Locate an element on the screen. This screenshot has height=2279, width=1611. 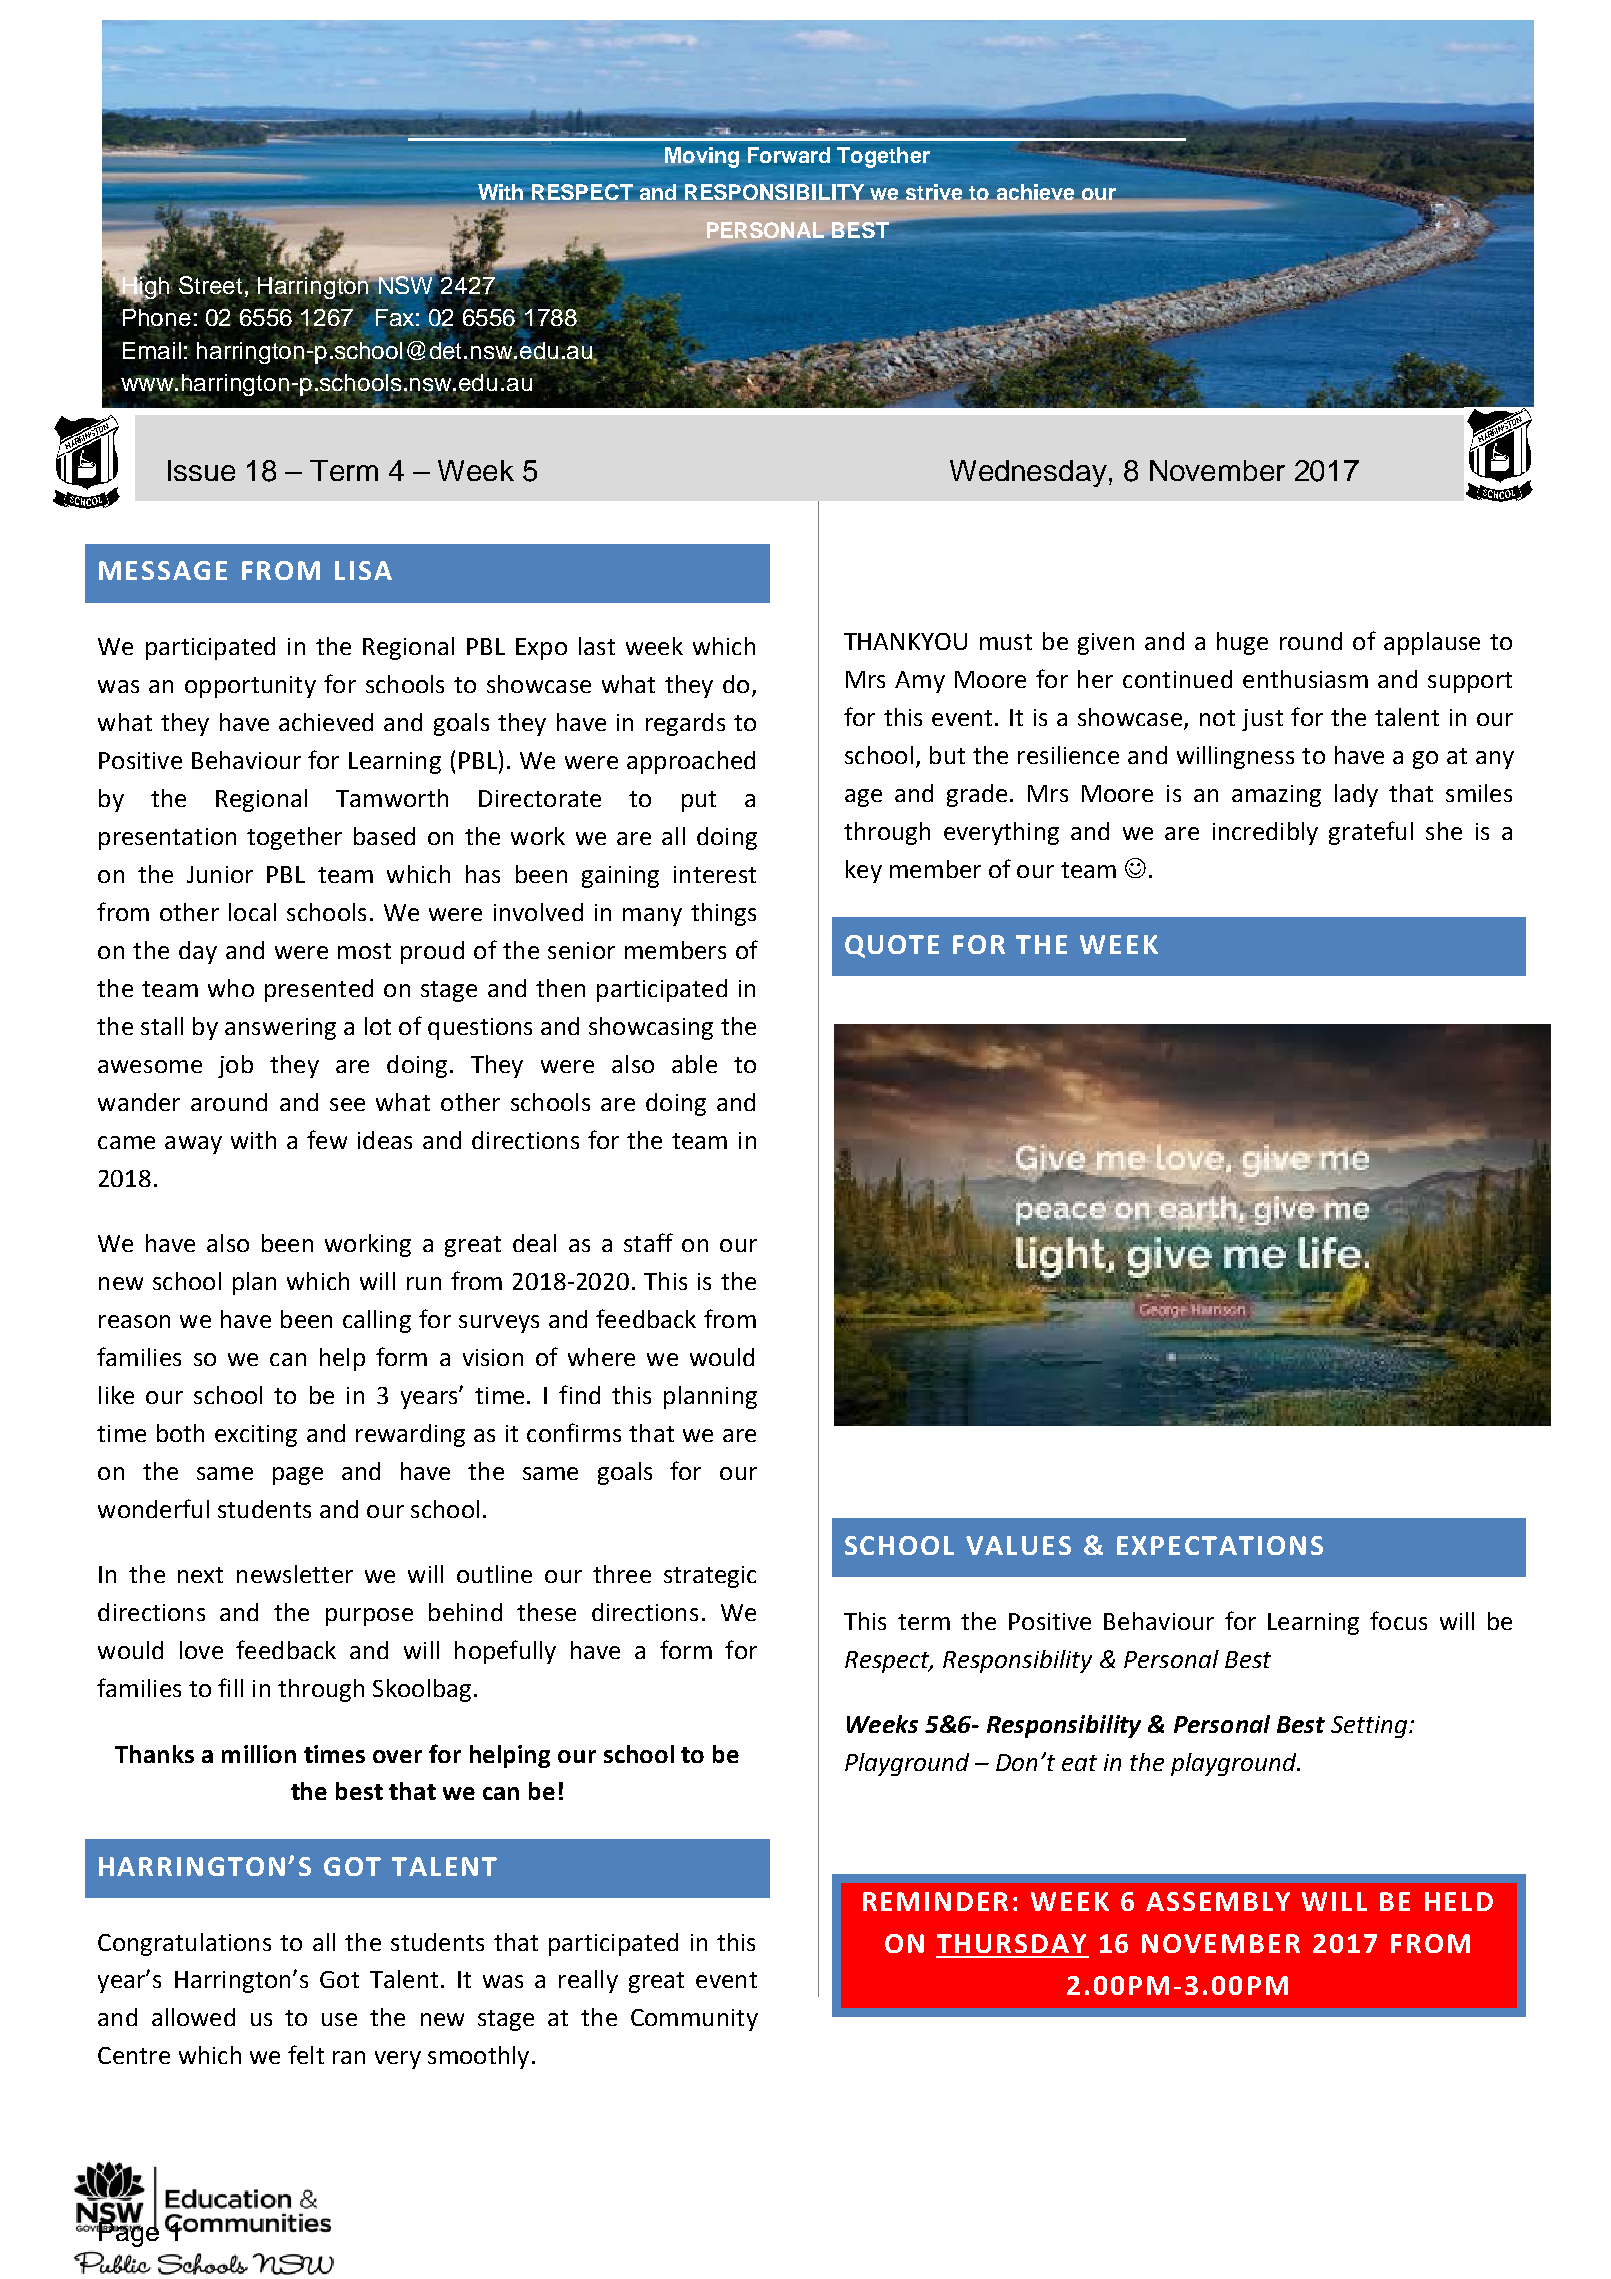
put is located at coordinates (699, 801).
